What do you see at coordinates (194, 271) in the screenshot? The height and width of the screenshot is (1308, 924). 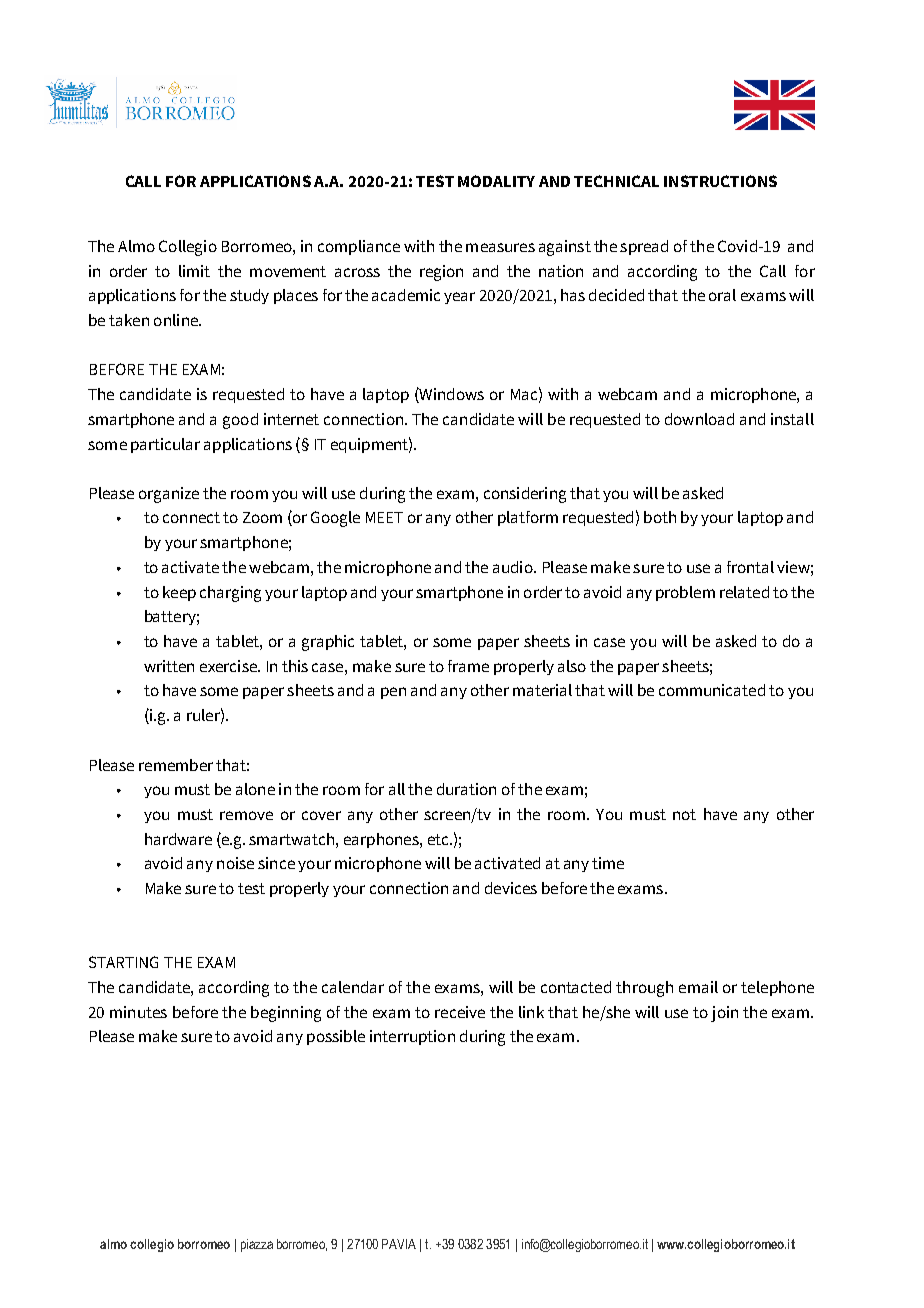 I see `limit` at bounding box center [194, 271].
